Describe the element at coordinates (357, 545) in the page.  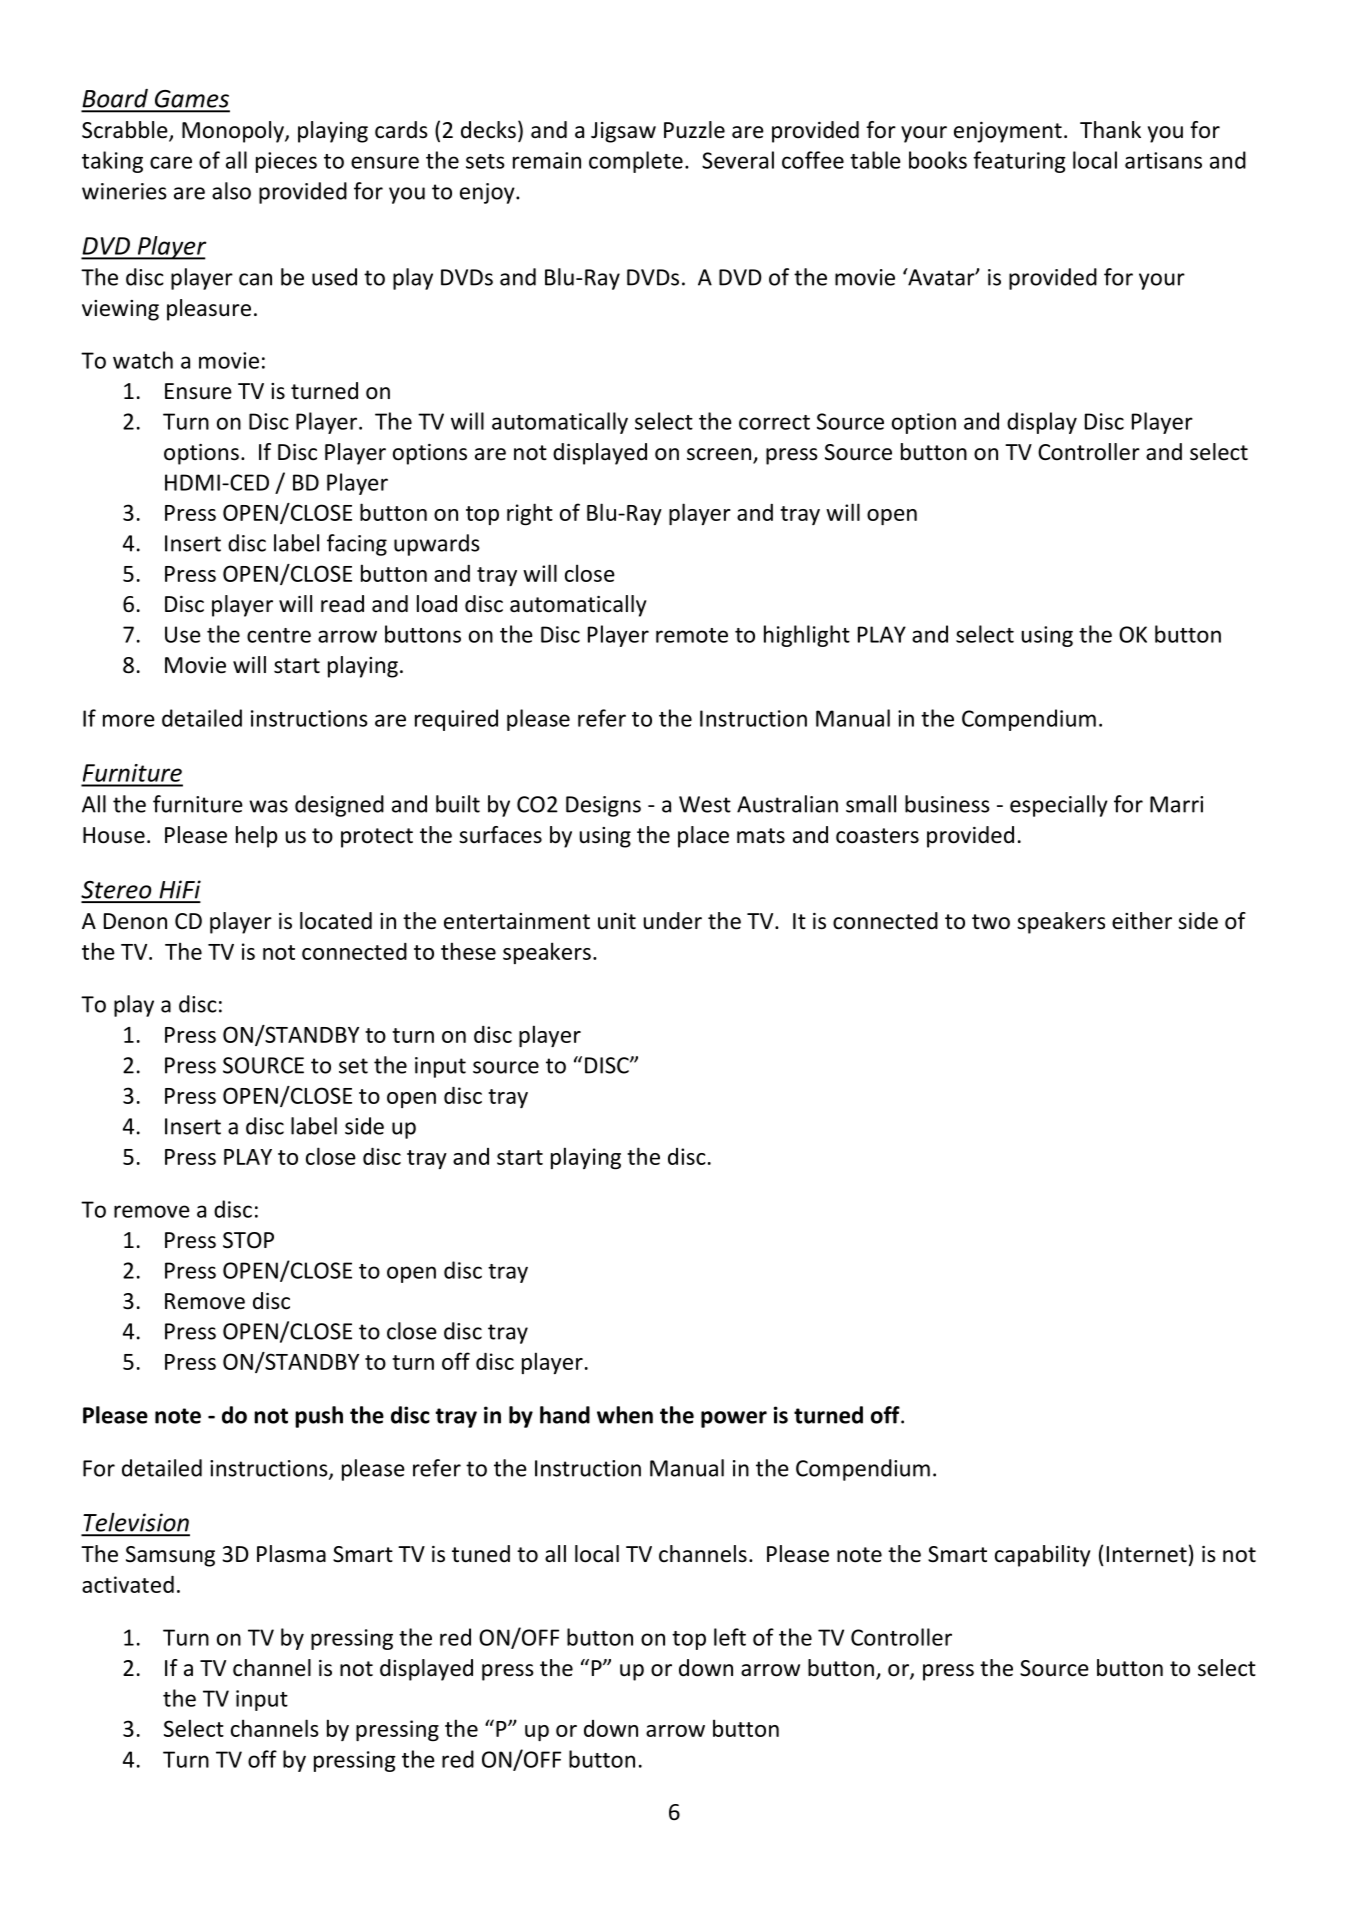
I see `facing` at that location.
